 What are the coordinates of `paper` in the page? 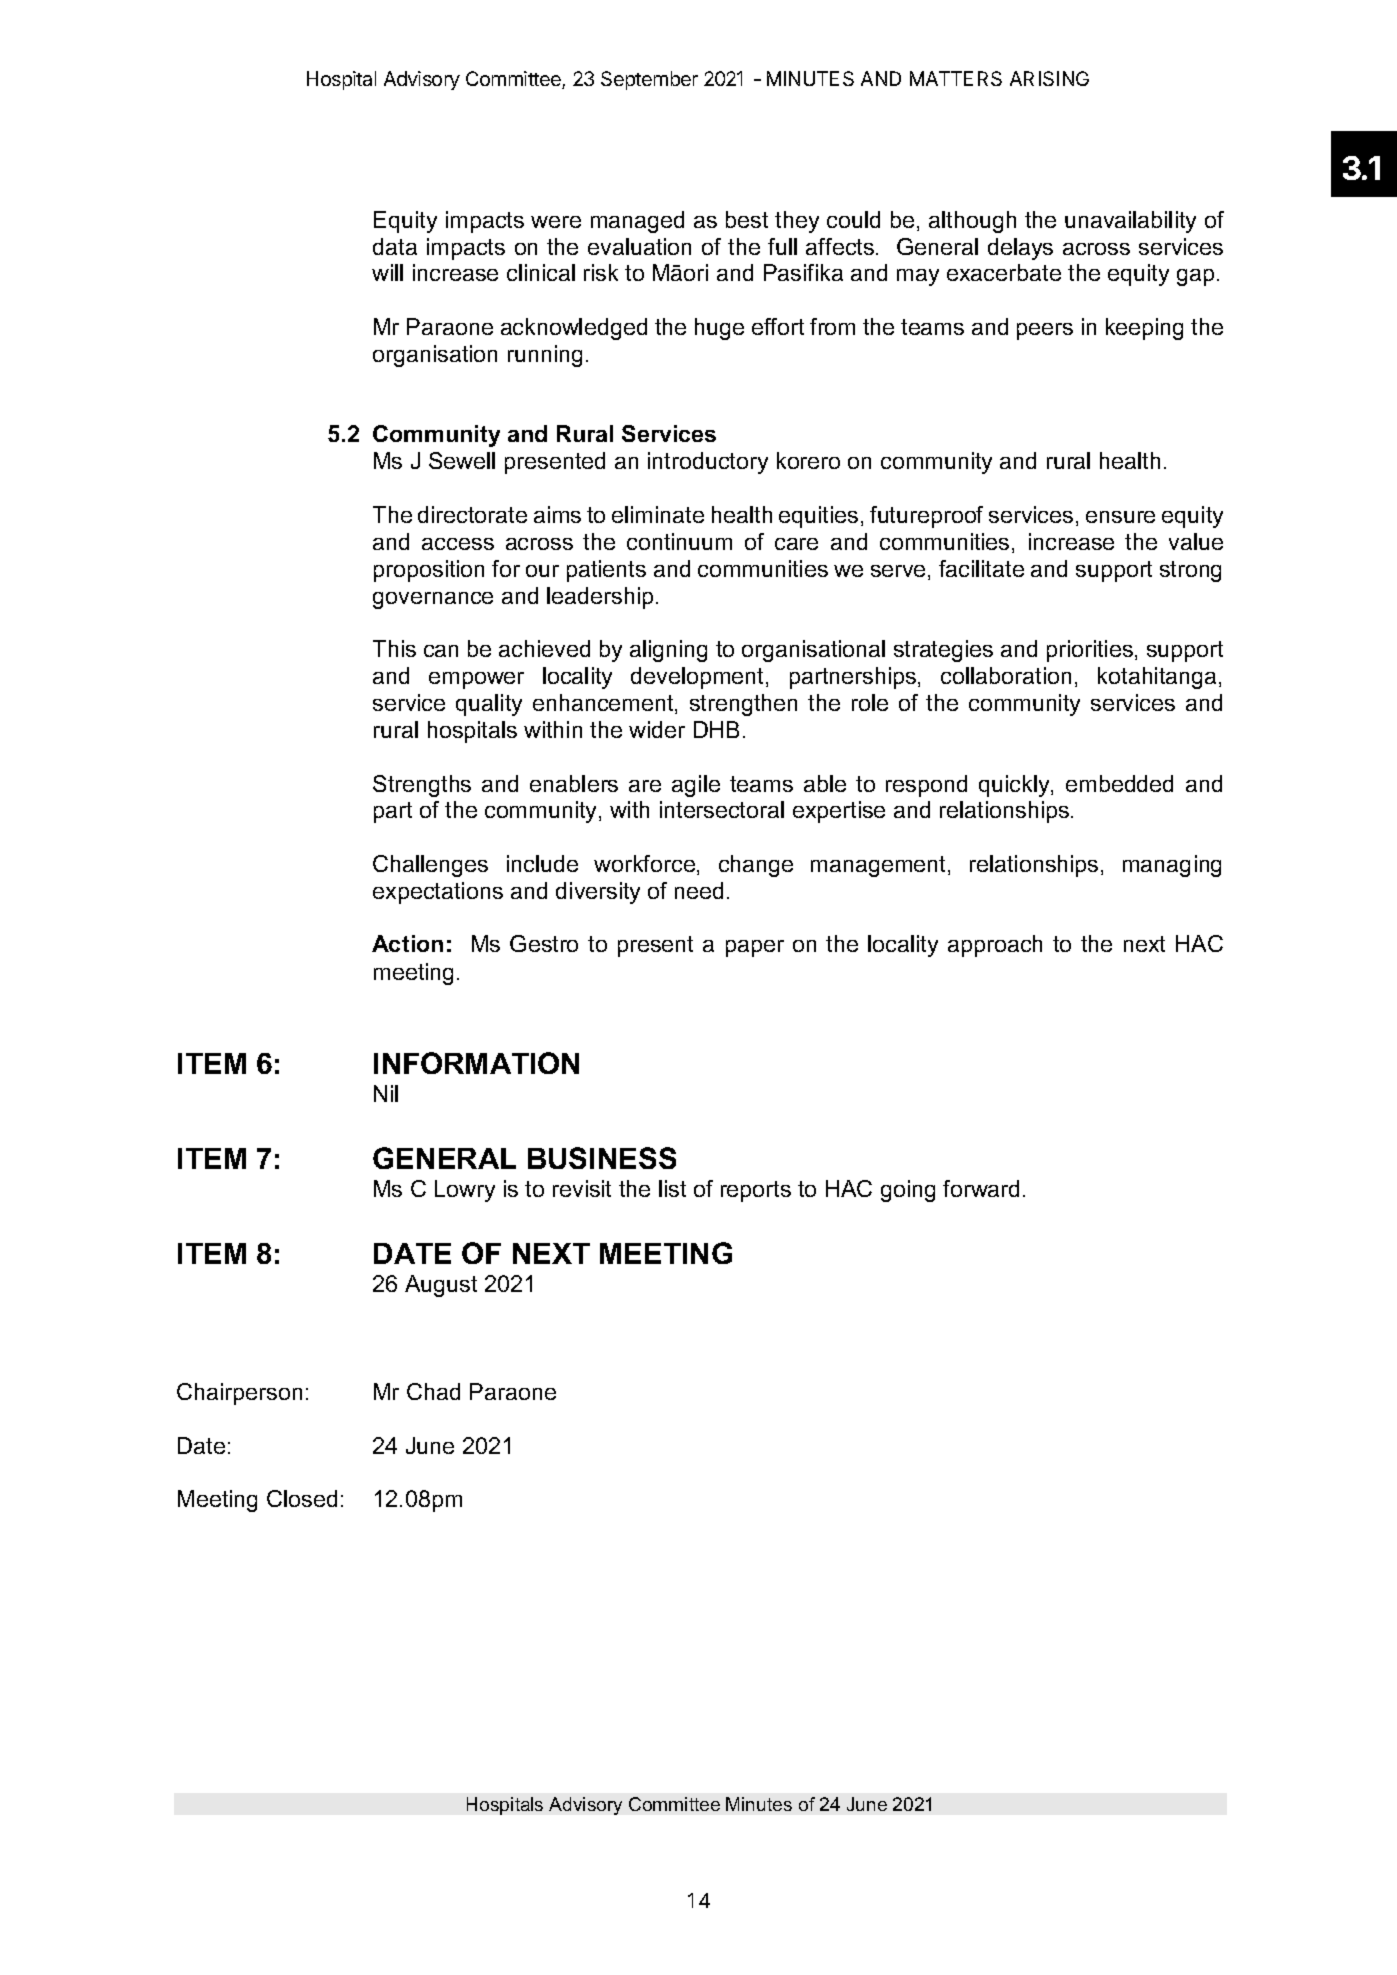 It's located at (755, 948).
